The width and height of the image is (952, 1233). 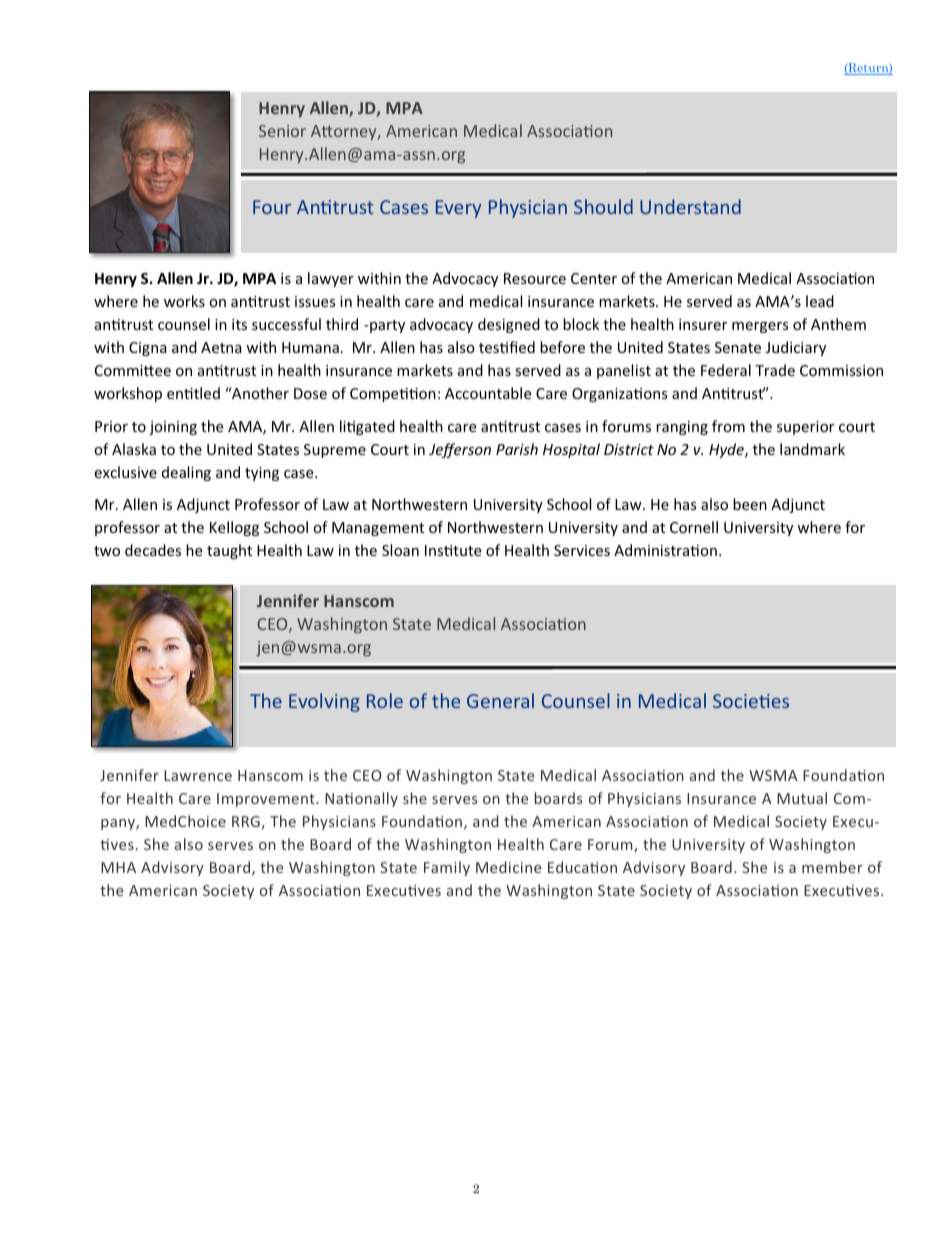 I want to click on member, so click(x=832, y=867).
